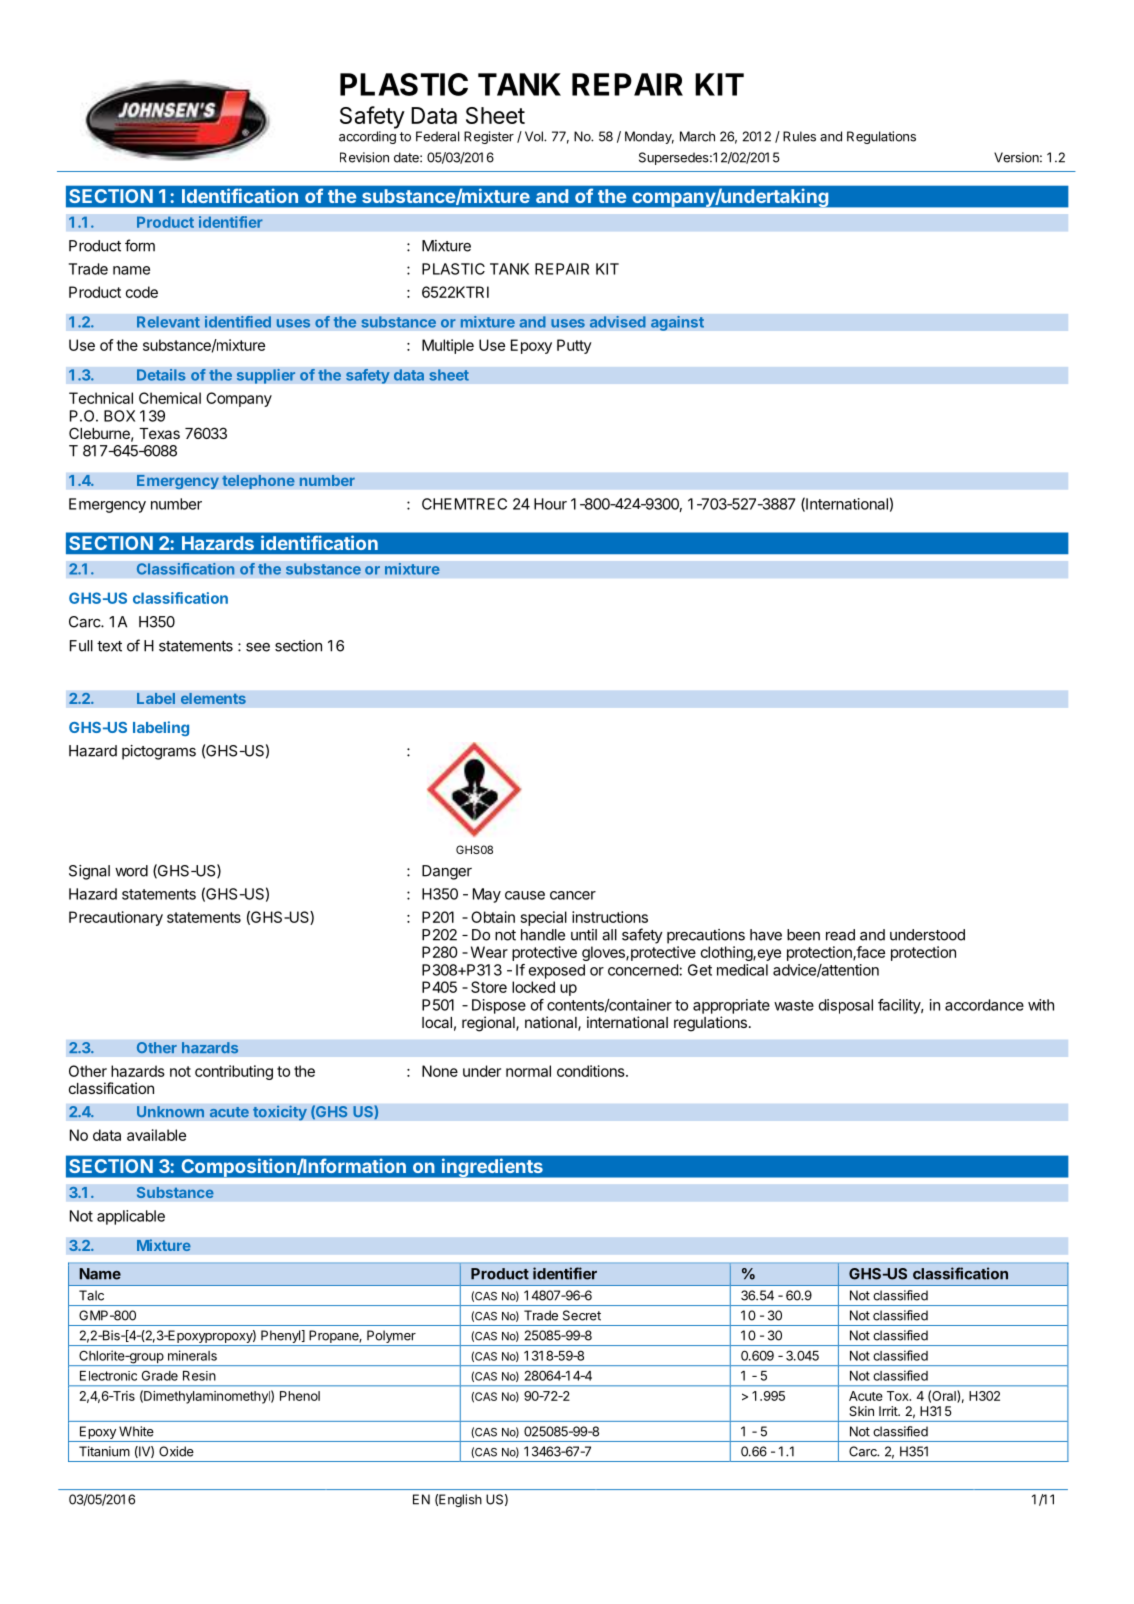 Image resolution: width=1134 pixels, height=1604 pixels. Describe the element at coordinates (156, 1135) in the screenshot. I see `available` at that location.
